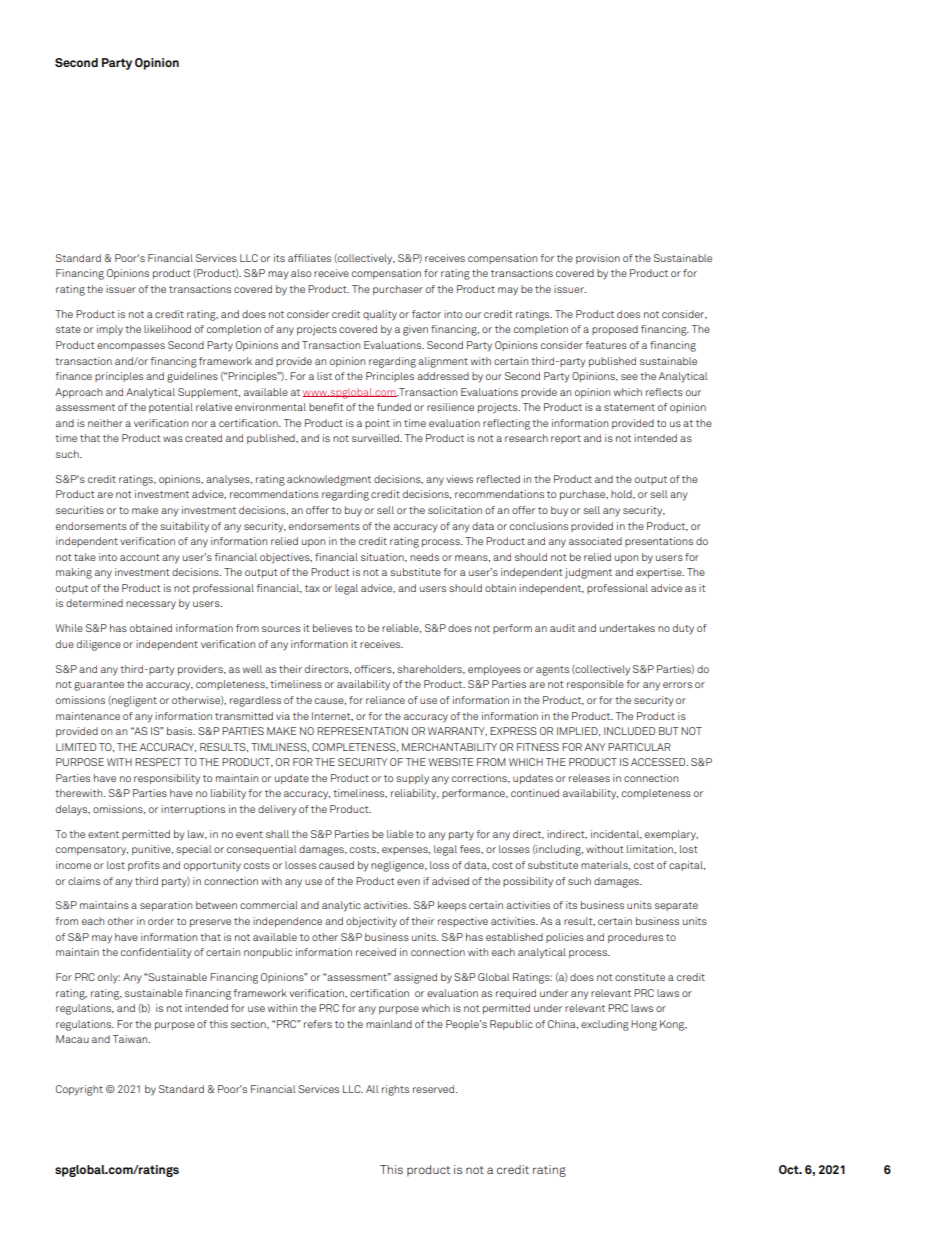  What do you see at coordinates (598, 259) in the screenshot?
I see `provision` at bounding box center [598, 259].
